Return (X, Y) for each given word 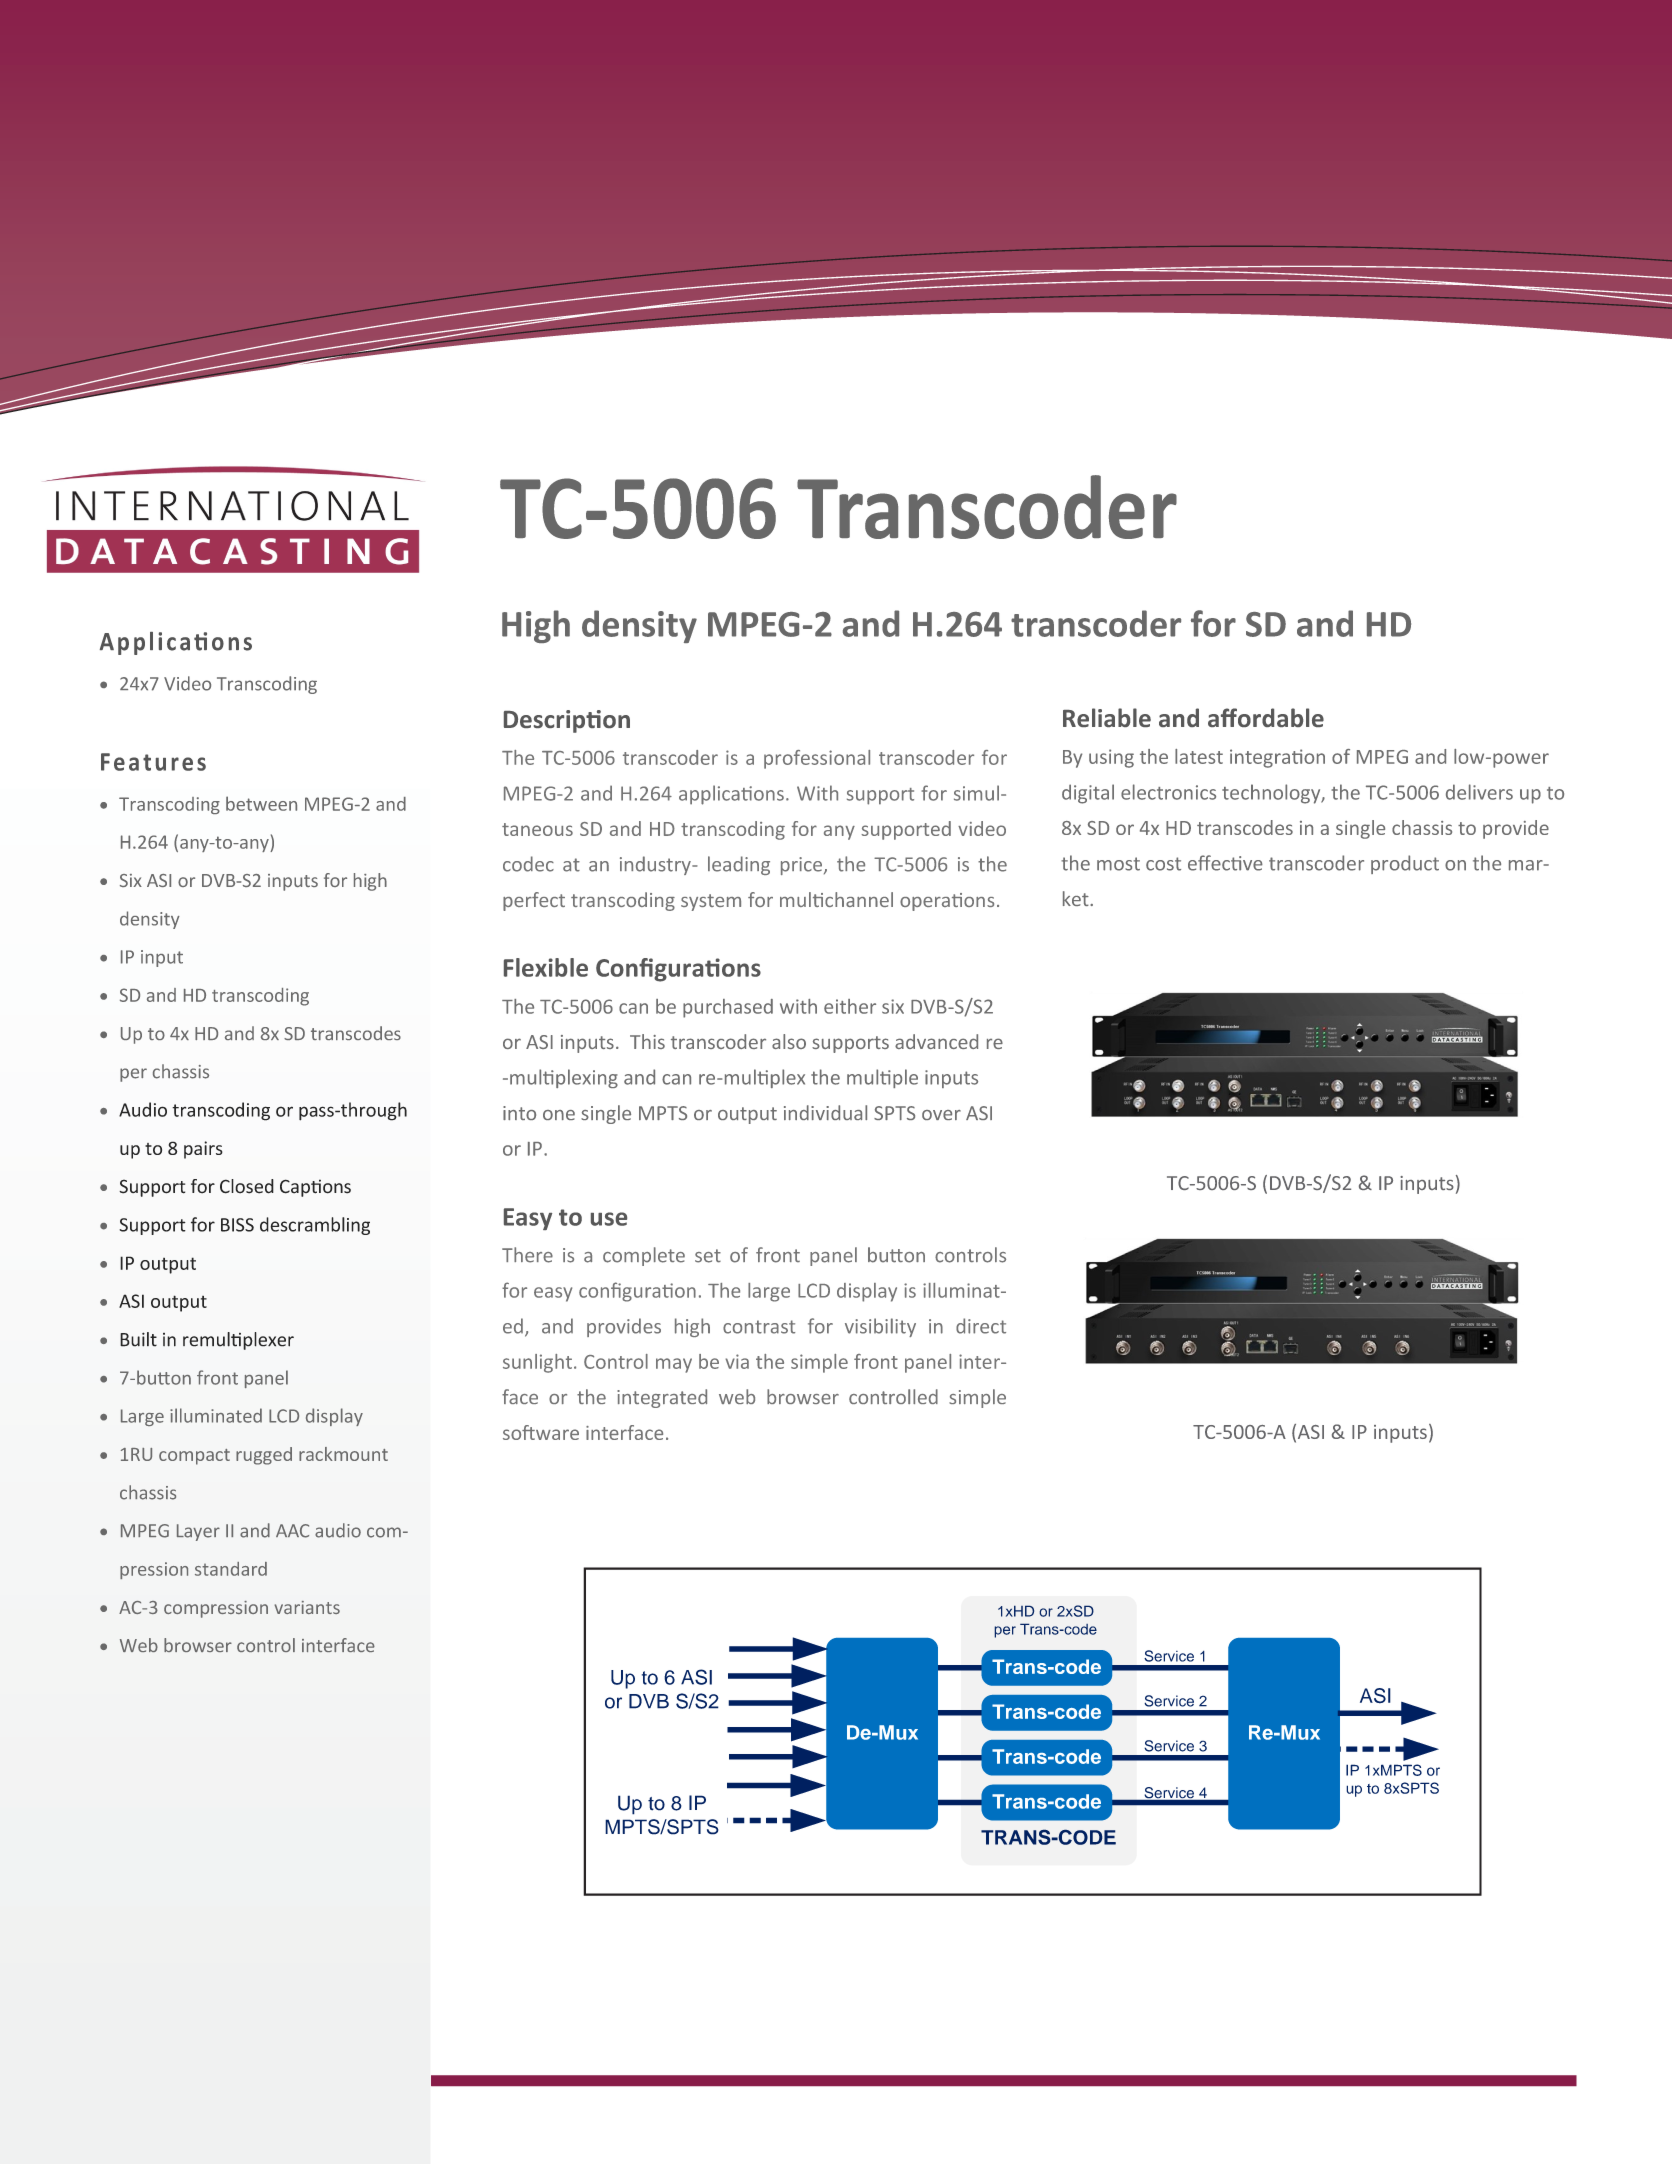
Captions (315, 1188)
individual (825, 1112)
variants (307, 1607)
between (261, 803)
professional (817, 759)
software (541, 1432)
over (941, 1115)
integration (1277, 758)
